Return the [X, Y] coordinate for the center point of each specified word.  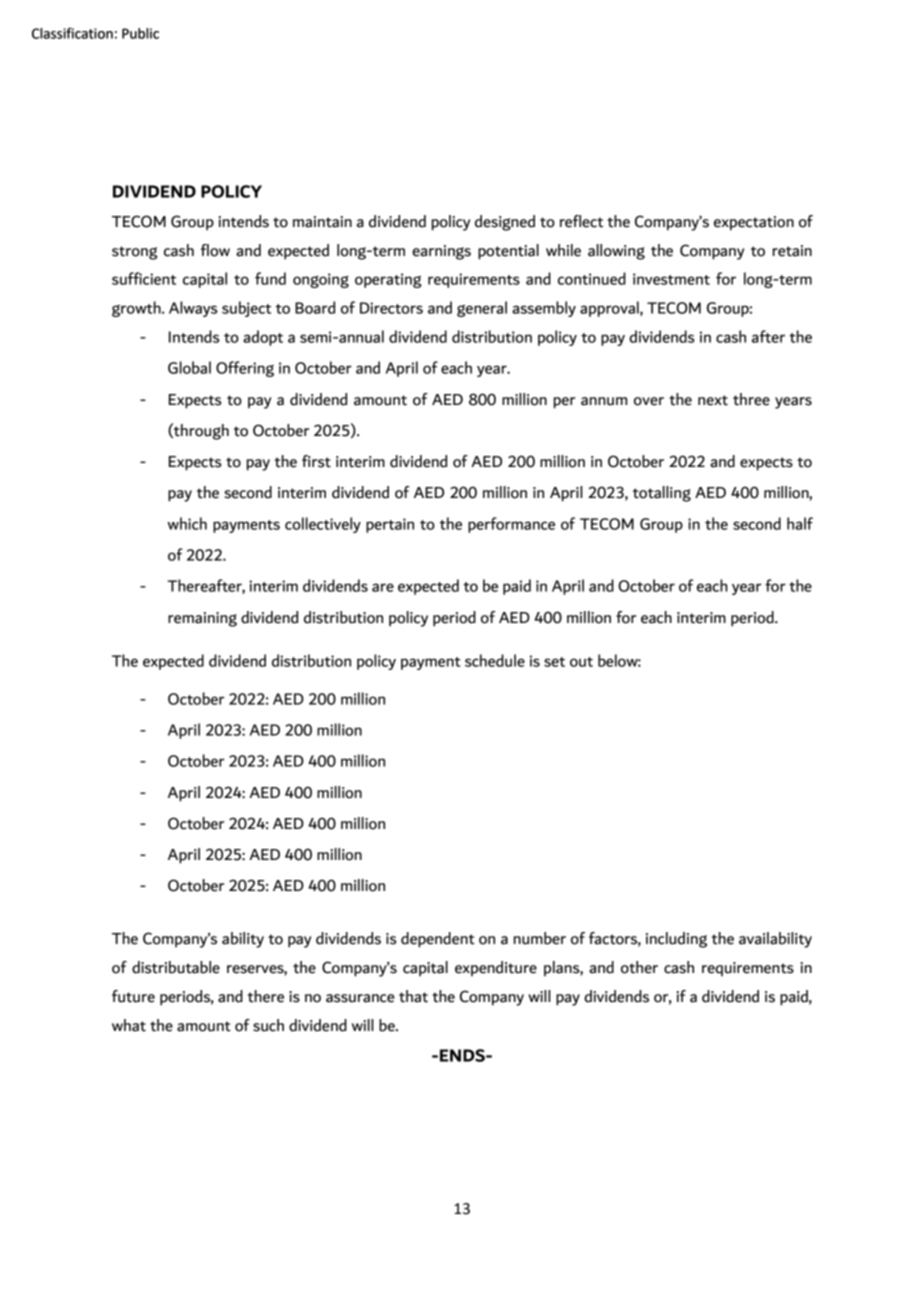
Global [189, 367]
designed [505, 223]
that [413, 996]
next [713, 400]
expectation [754, 223]
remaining [202, 619]
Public [140, 33]
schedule [495, 660]
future [133, 996]
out [581, 662]
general [482, 309]
